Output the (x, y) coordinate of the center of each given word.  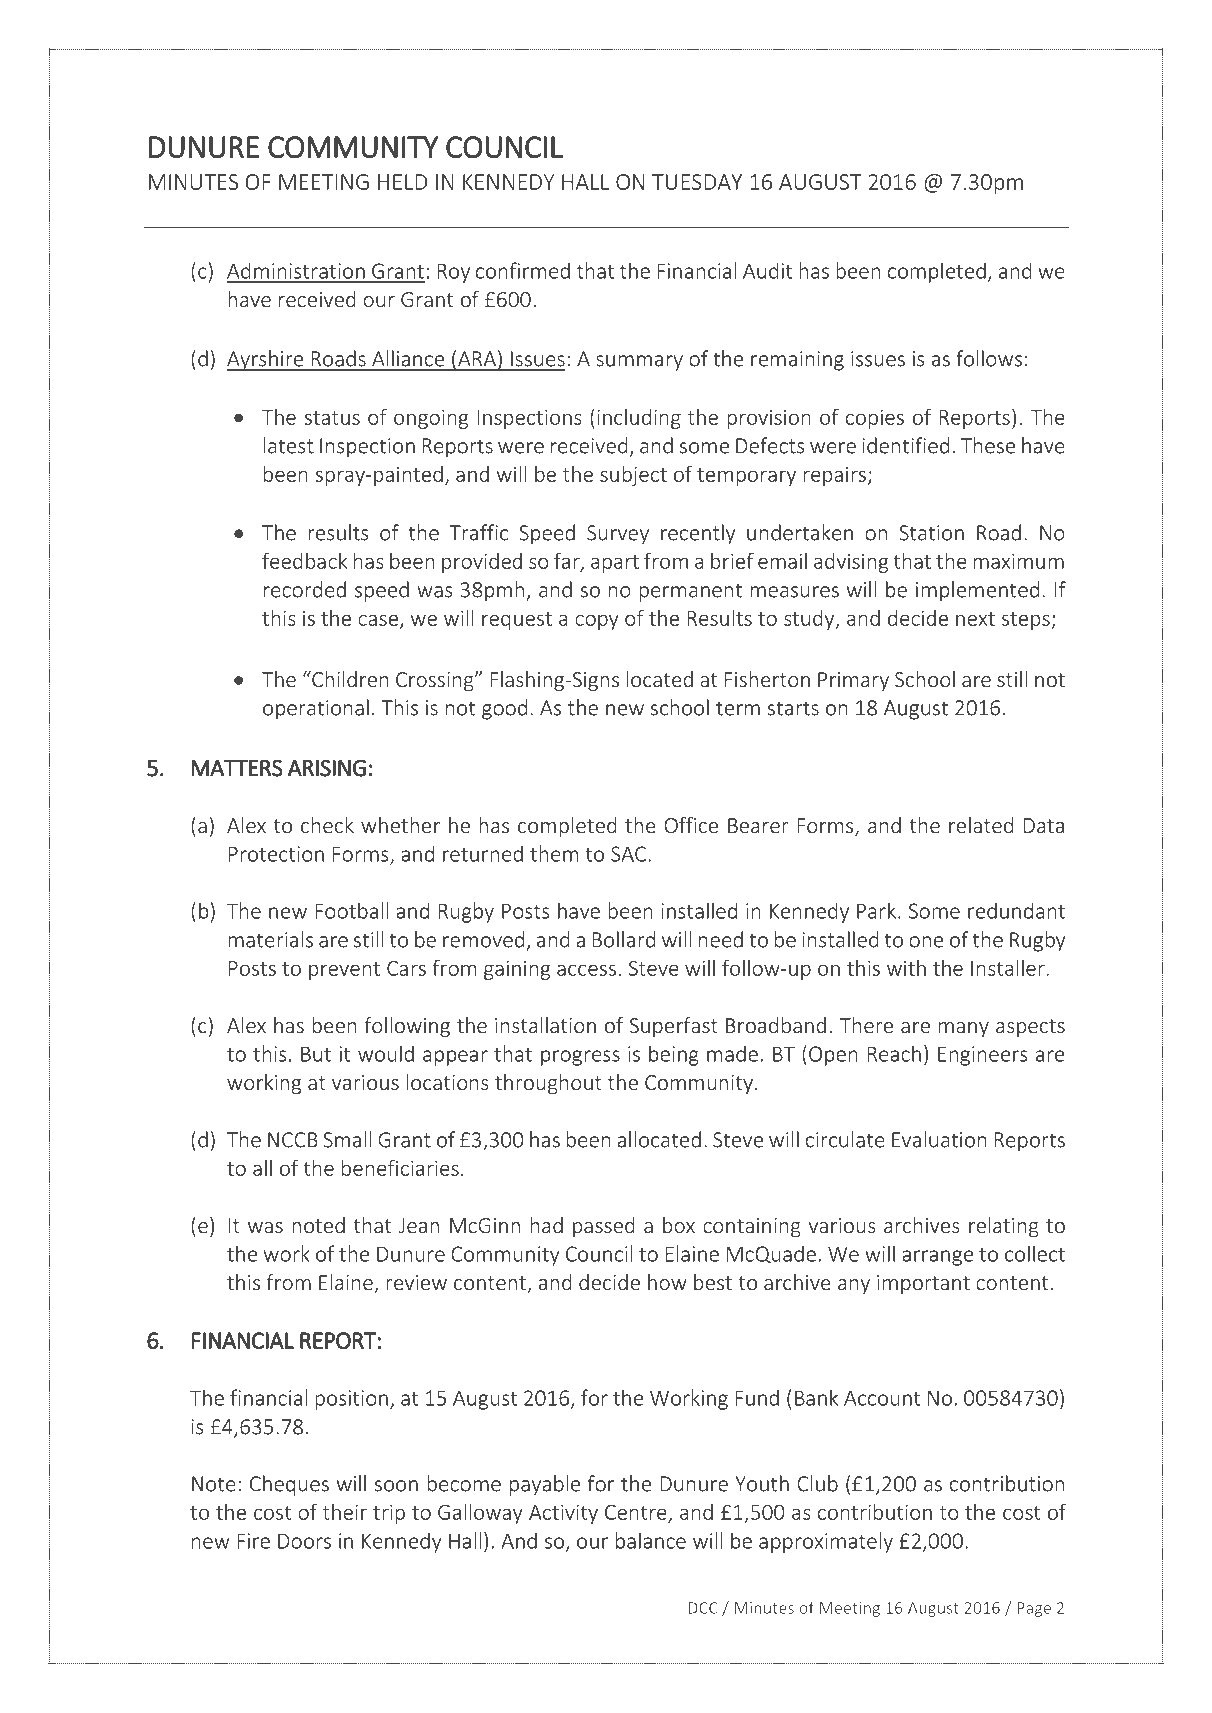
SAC (630, 854)
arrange (937, 1258)
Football (351, 910)
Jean (419, 1225)
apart (615, 564)
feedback (304, 560)
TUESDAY (697, 182)
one (926, 942)
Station (931, 533)
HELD (402, 182)
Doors (304, 1541)
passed (604, 1227)
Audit (767, 270)
